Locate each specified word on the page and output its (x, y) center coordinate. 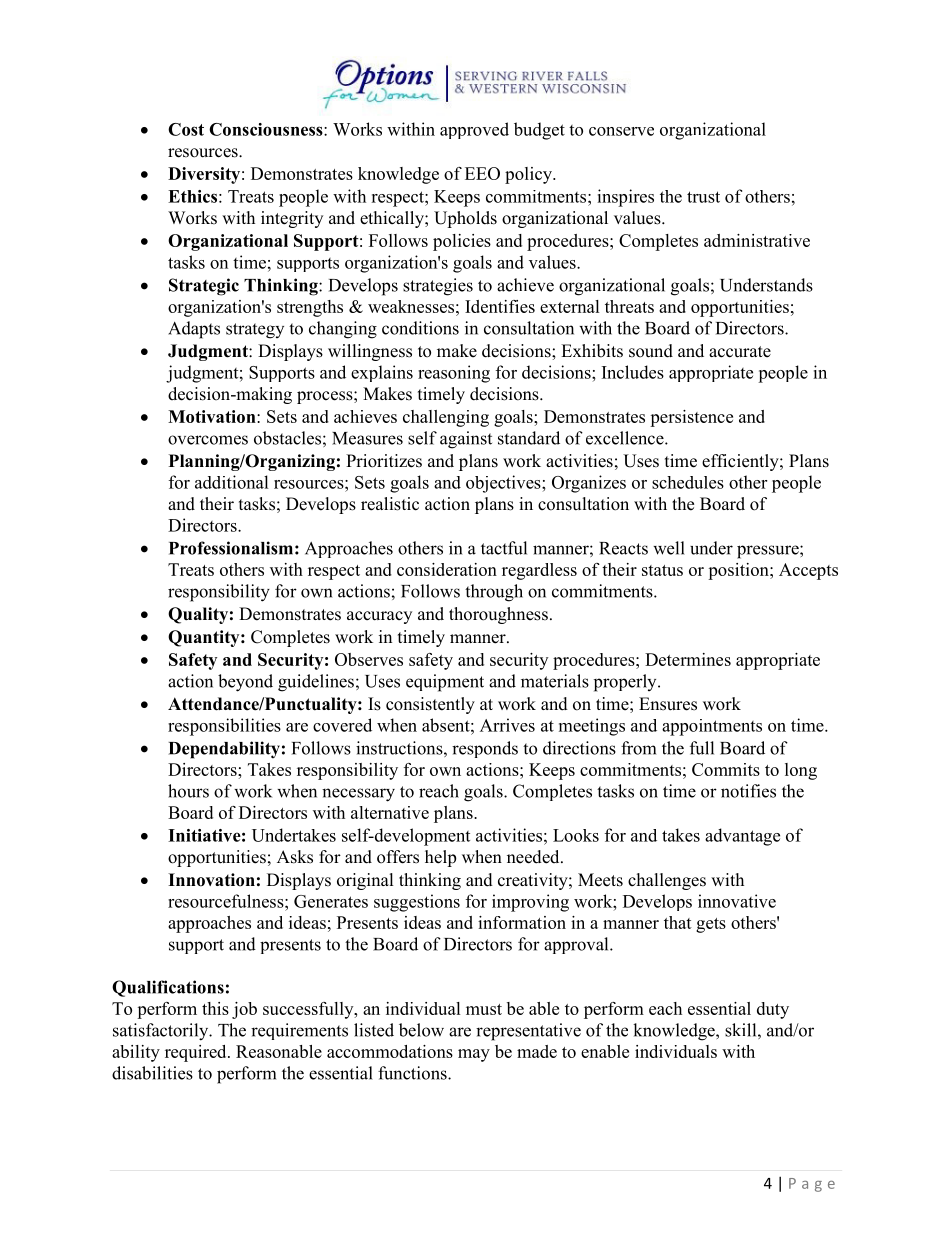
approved (474, 130)
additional (232, 482)
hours (188, 791)
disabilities (152, 1073)
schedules (688, 482)
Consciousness (267, 129)
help (440, 858)
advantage (742, 837)
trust (703, 197)
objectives (504, 484)
